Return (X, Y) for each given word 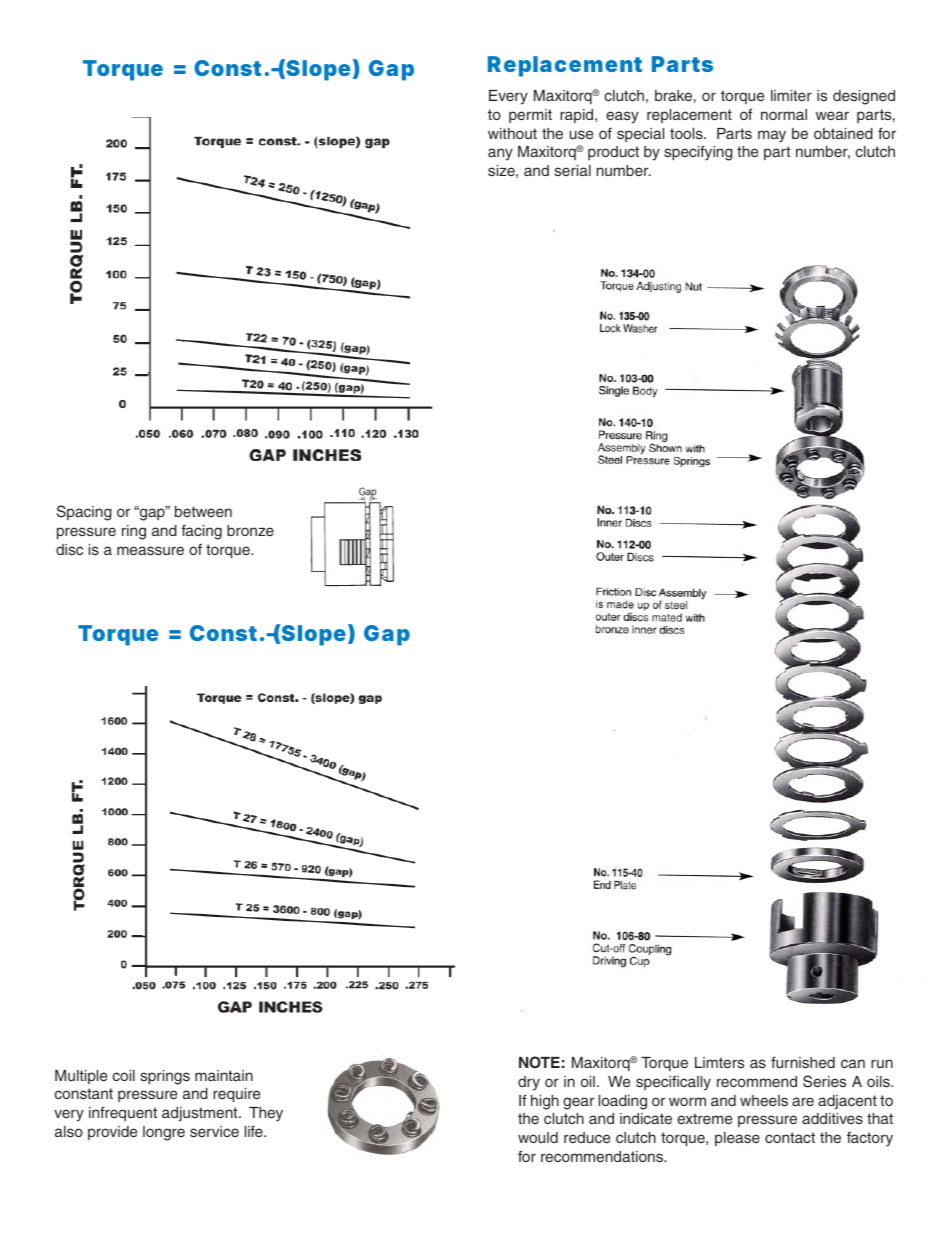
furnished (803, 1062)
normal (784, 114)
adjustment (201, 1114)
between (203, 511)
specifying (698, 153)
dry (529, 1083)
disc (69, 549)
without (512, 133)
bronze (250, 530)
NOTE (539, 1062)
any (500, 154)
